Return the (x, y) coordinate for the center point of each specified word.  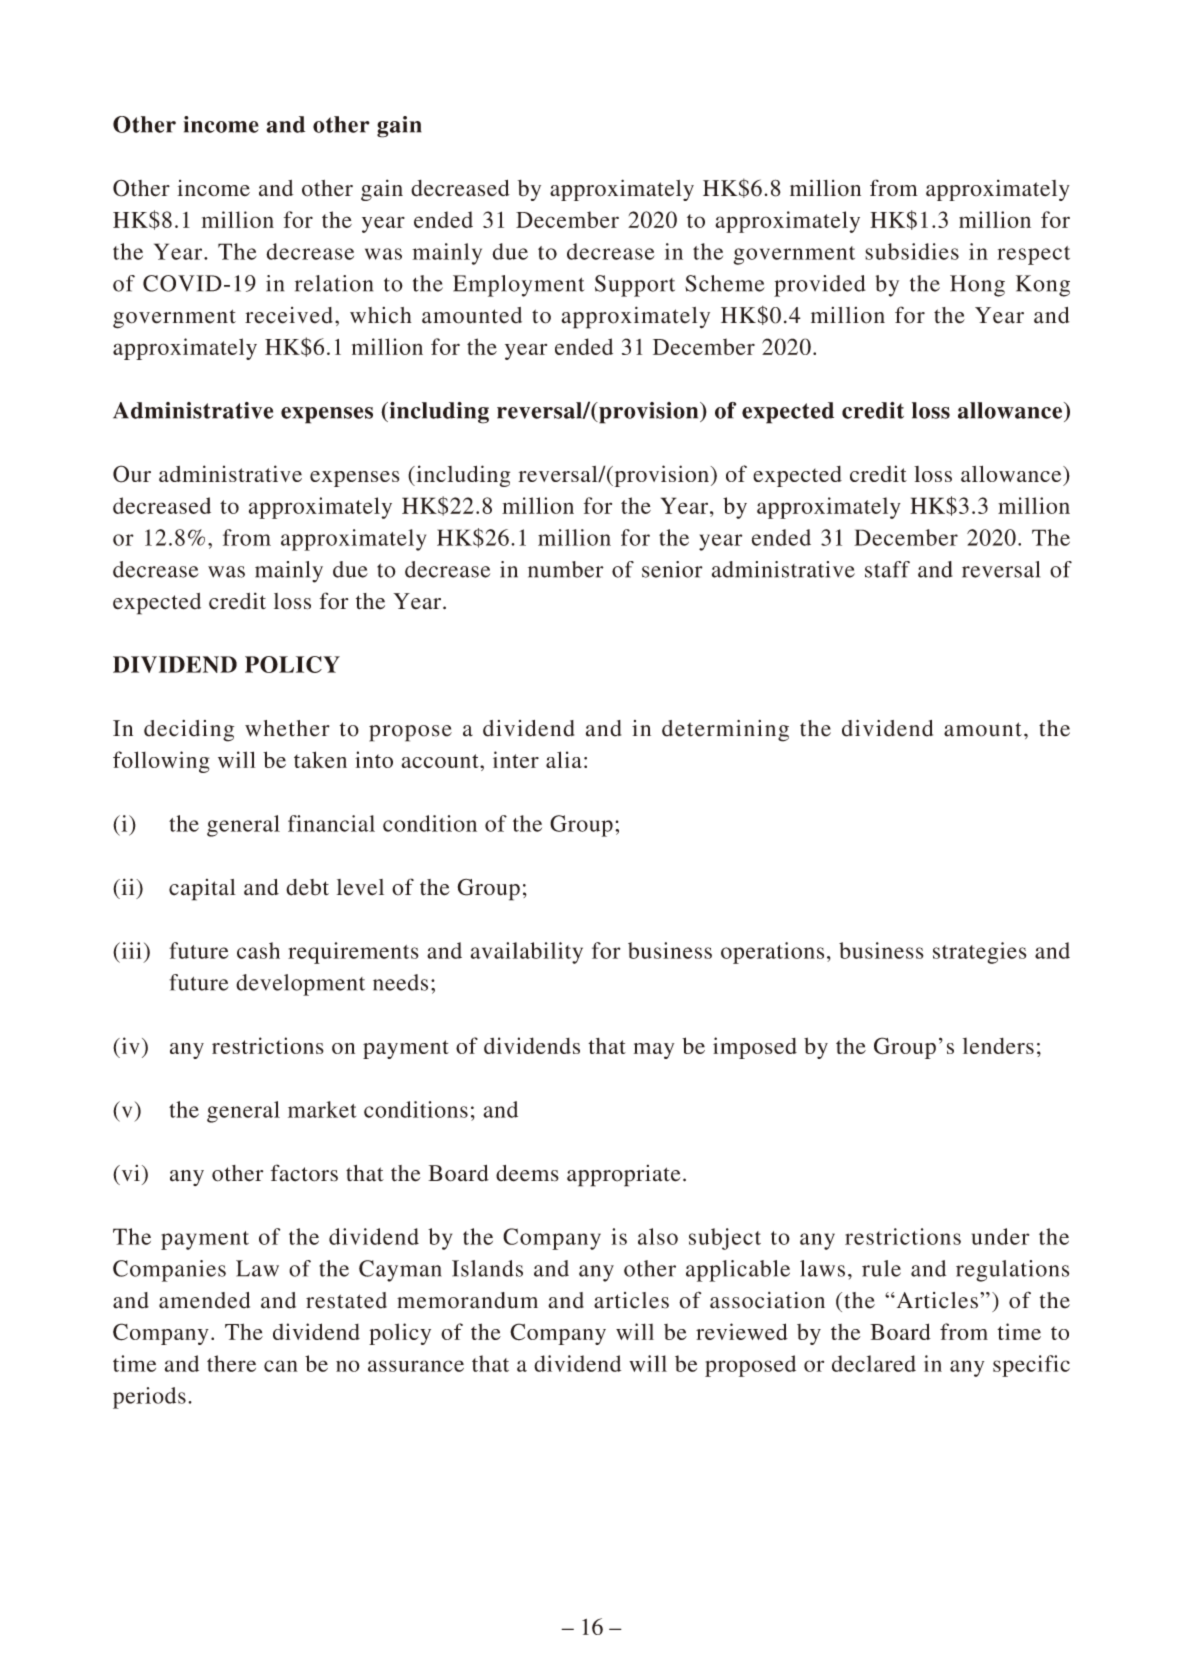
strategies (980, 953)
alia (564, 759)
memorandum (467, 1300)
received (289, 315)
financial (331, 823)
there (231, 1363)
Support (635, 286)
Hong (977, 286)
